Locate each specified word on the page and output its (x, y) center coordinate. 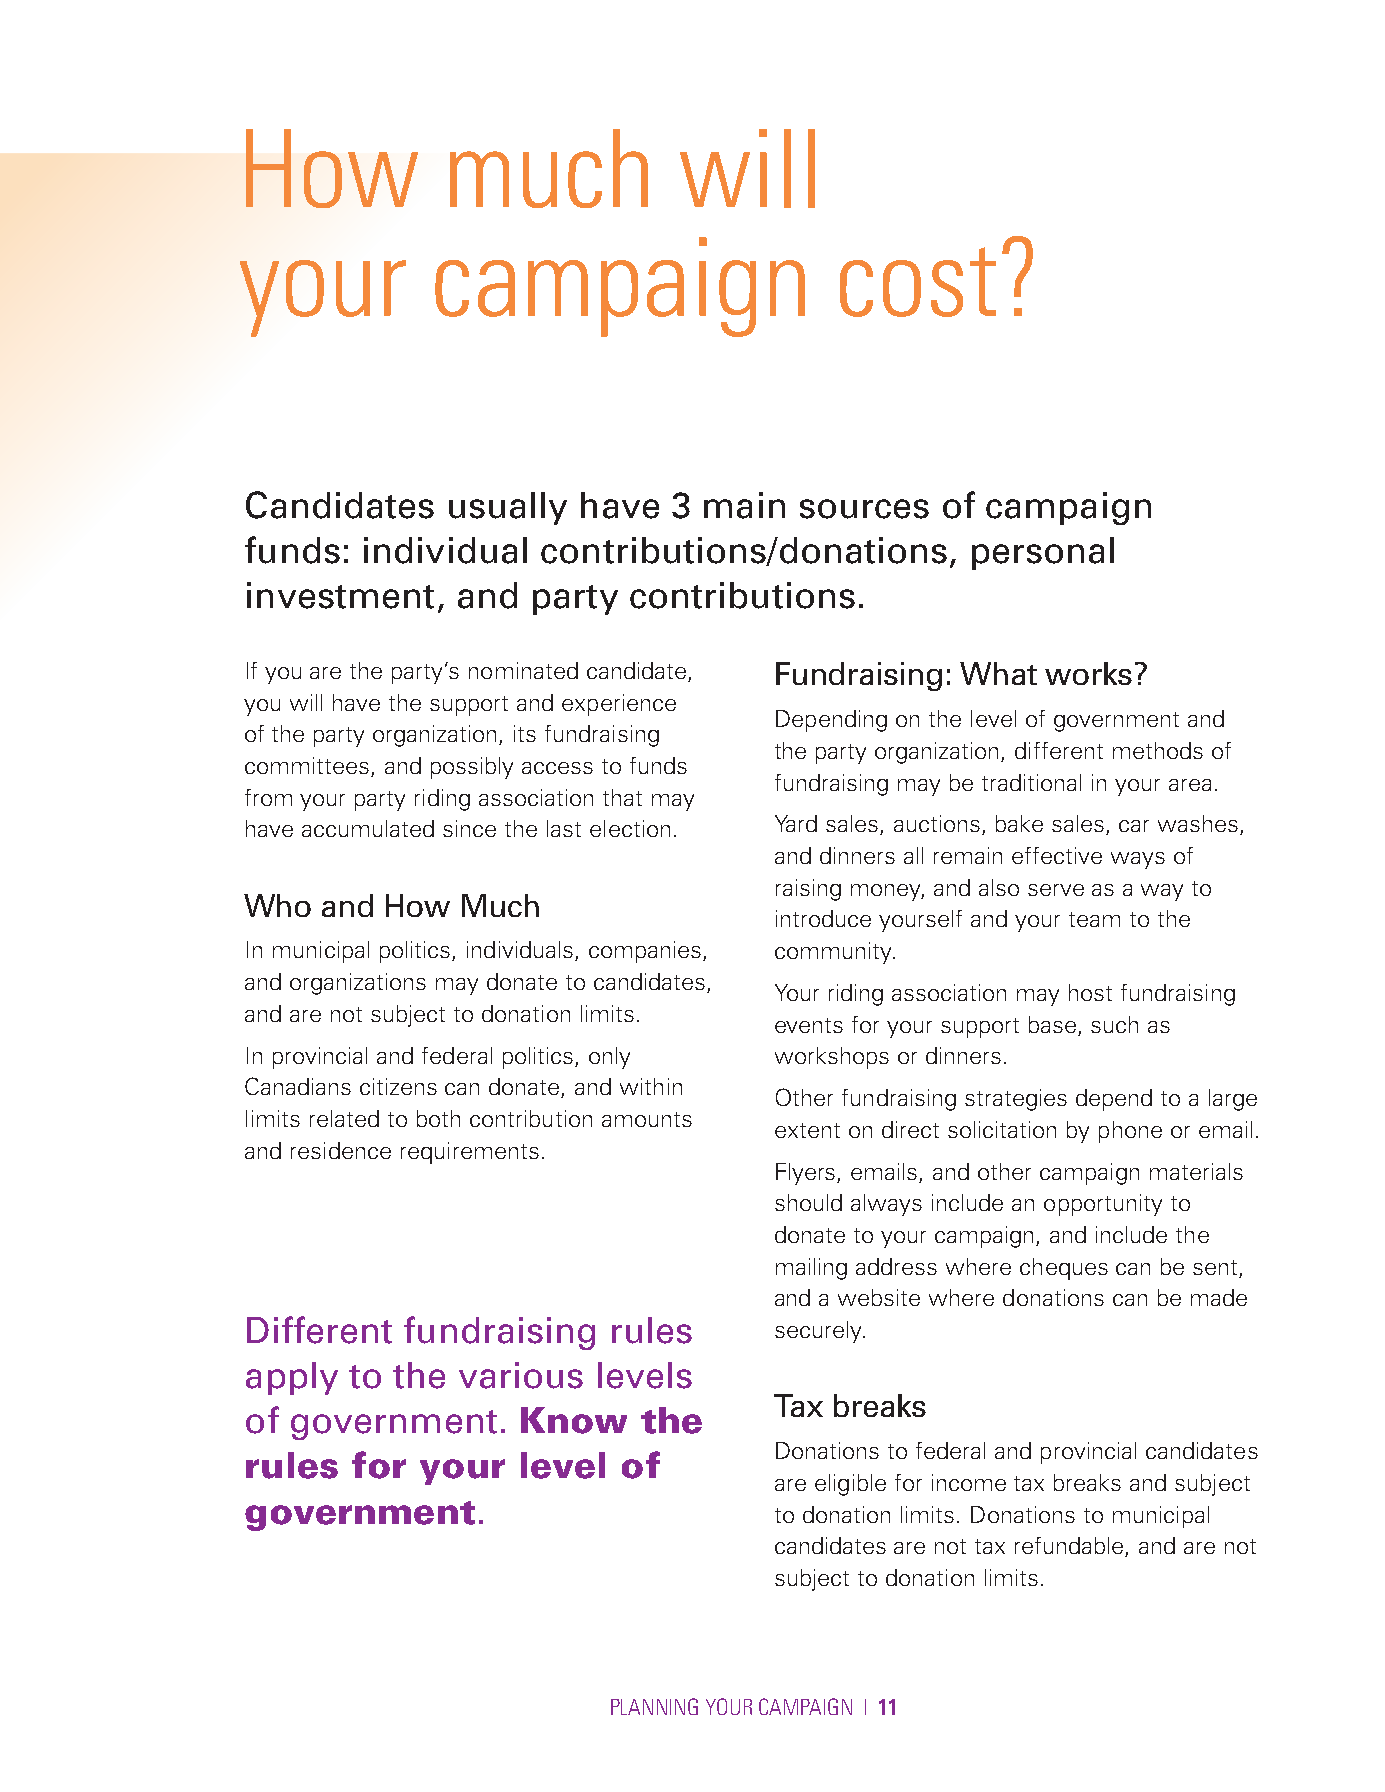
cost (918, 282)
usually (508, 508)
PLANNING (654, 1706)
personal (1043, 553)
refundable (1070, 1547)
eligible (850, 1485)
